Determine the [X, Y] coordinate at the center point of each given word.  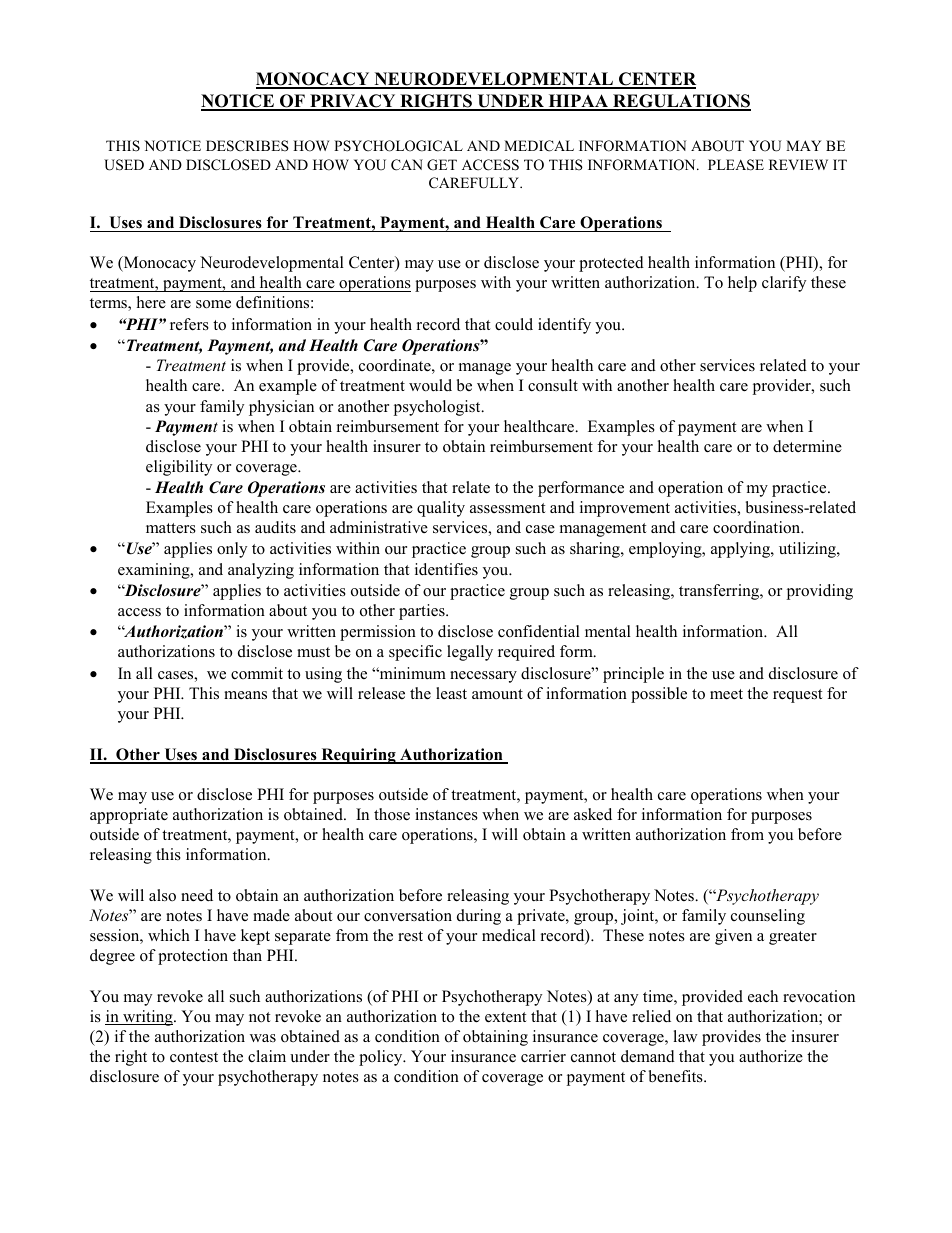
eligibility [179, 468]
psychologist [438, 408]
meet [726, 694]
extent [506, 1017]
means [245, 695]
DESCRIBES [247, 146]
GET [442, 165]
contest [194, 1057]
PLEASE [736, 165]
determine [807, 446]
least [451, 693]
